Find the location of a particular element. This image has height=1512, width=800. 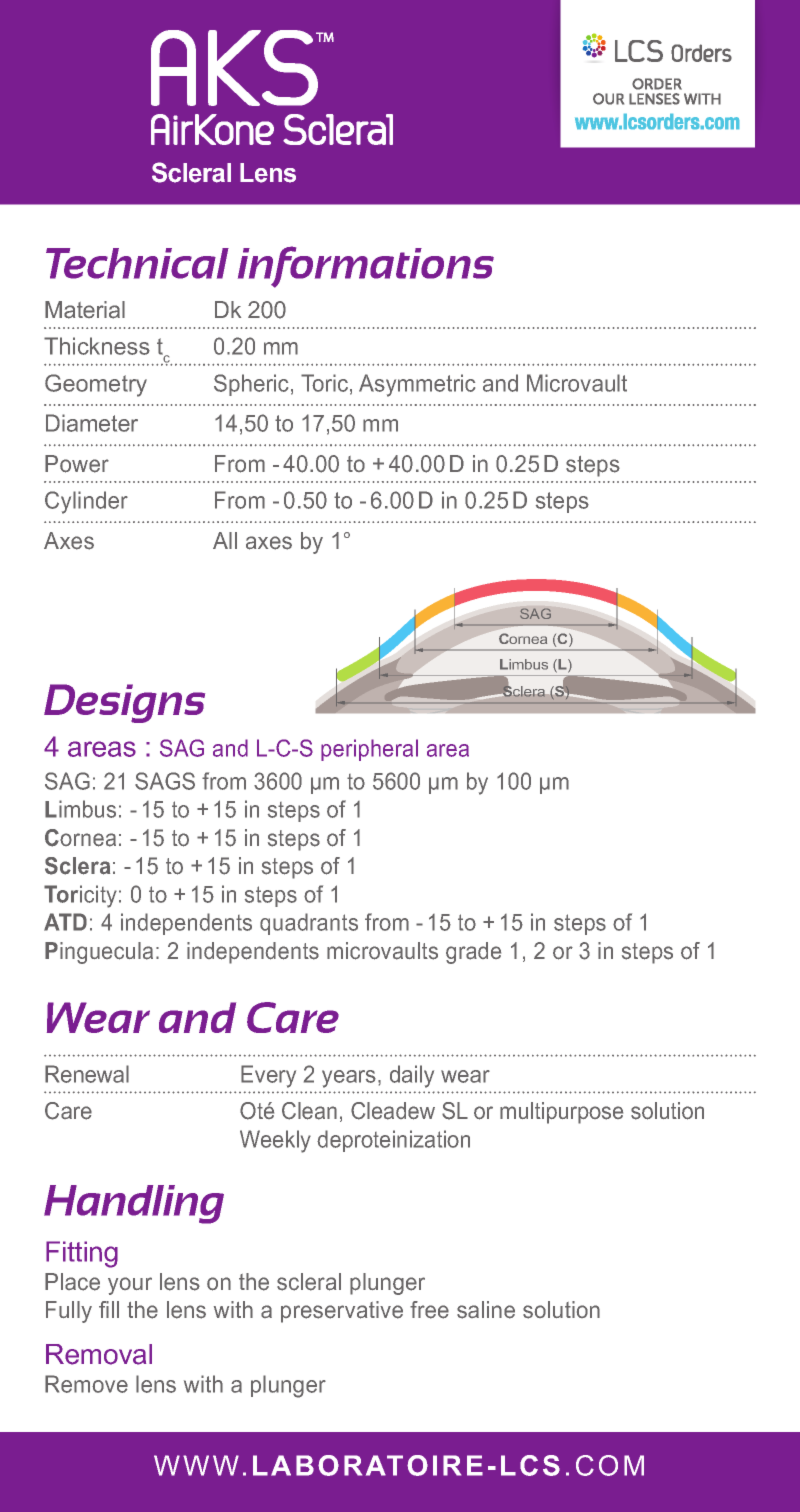

Technical is located at coordinates (137, 263).
